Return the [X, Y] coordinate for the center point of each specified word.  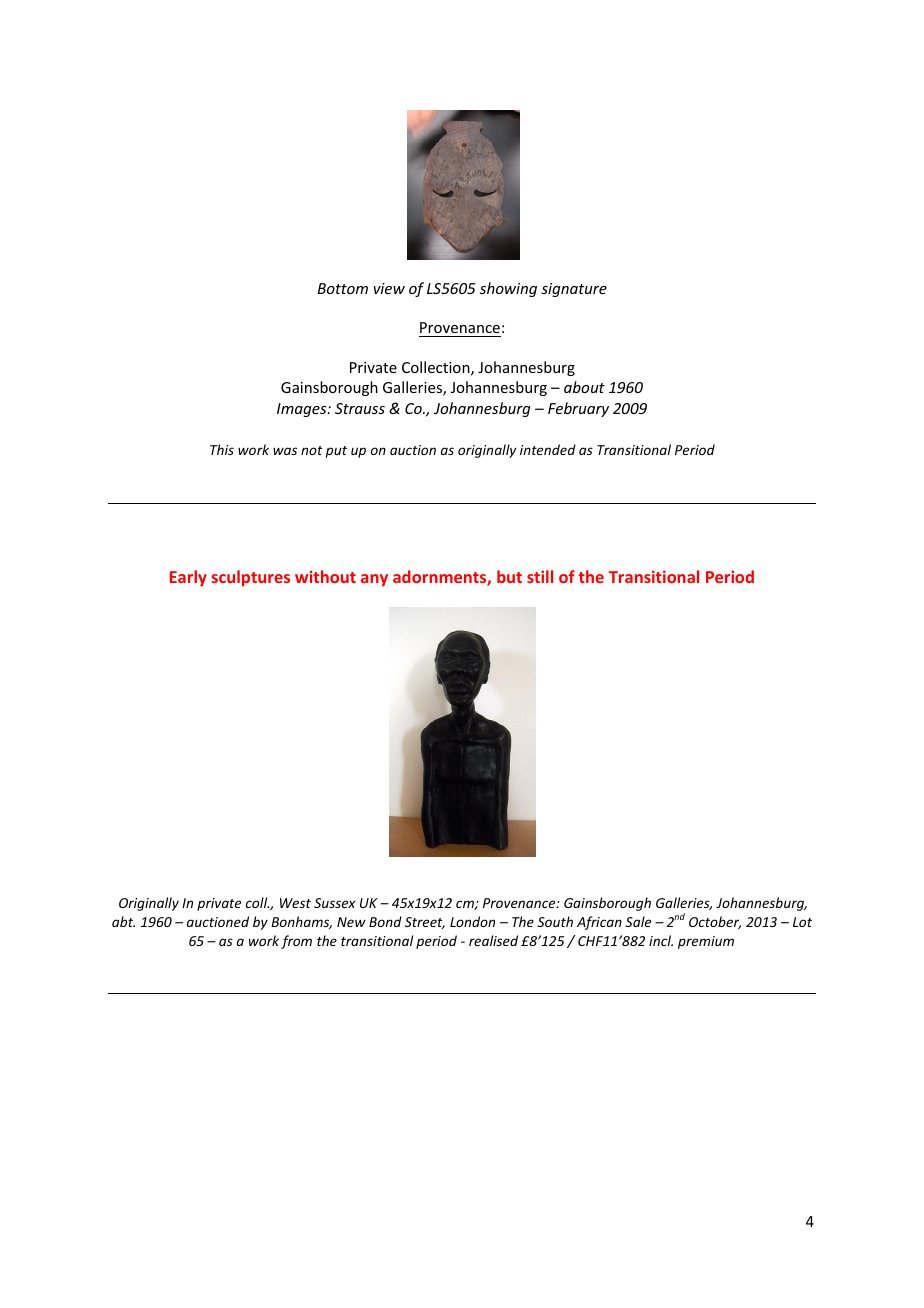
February [578, 409]
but [509, 576]
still [540, 576]
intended [548, 449]
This [222, 449]
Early [188, 578]
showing [508, 289]
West [295, 903]
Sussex [334, 903]
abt [123, 921]
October [715, 922]
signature [574, 290]
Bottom [343, 288]
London [472, 921]
